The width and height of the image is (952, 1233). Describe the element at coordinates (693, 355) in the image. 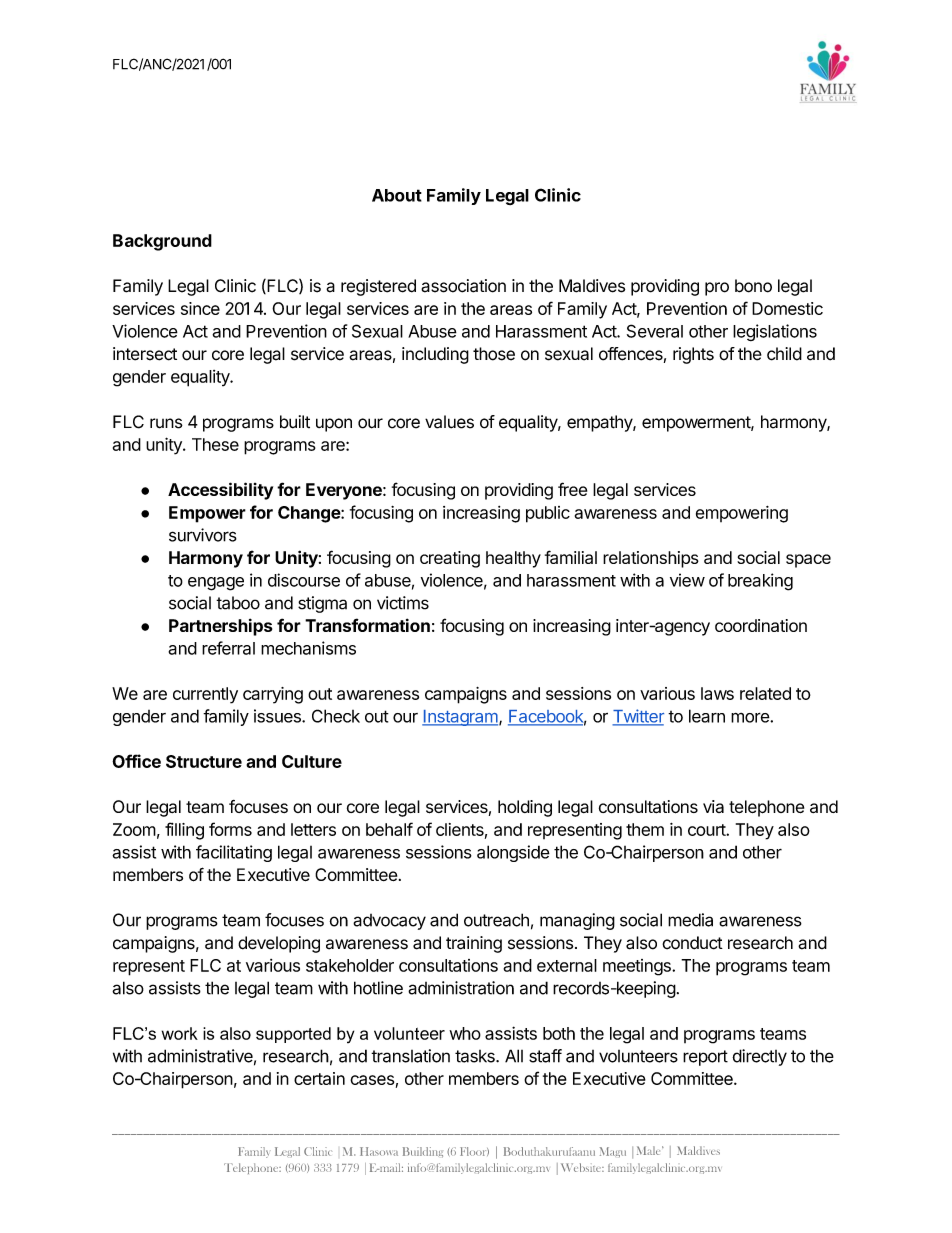

I see `rights` at that location.
